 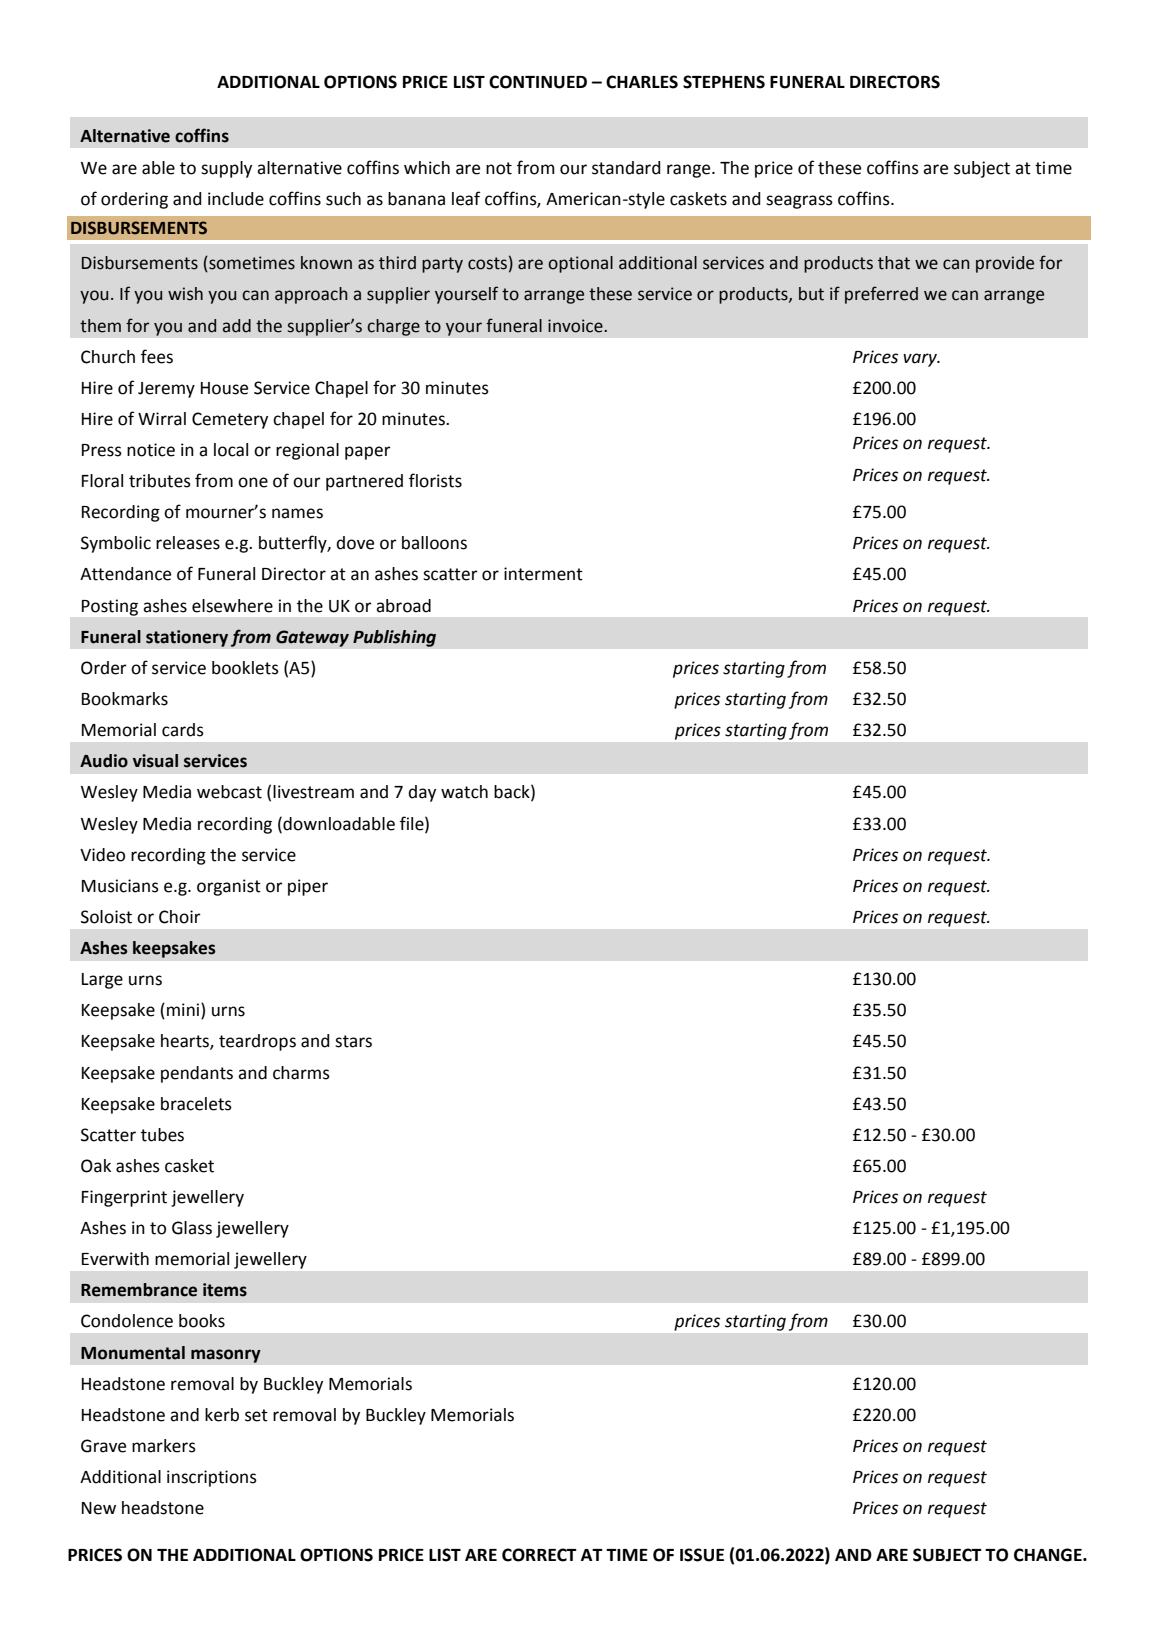 I want to click on supply, so click(x=226, y=169).
